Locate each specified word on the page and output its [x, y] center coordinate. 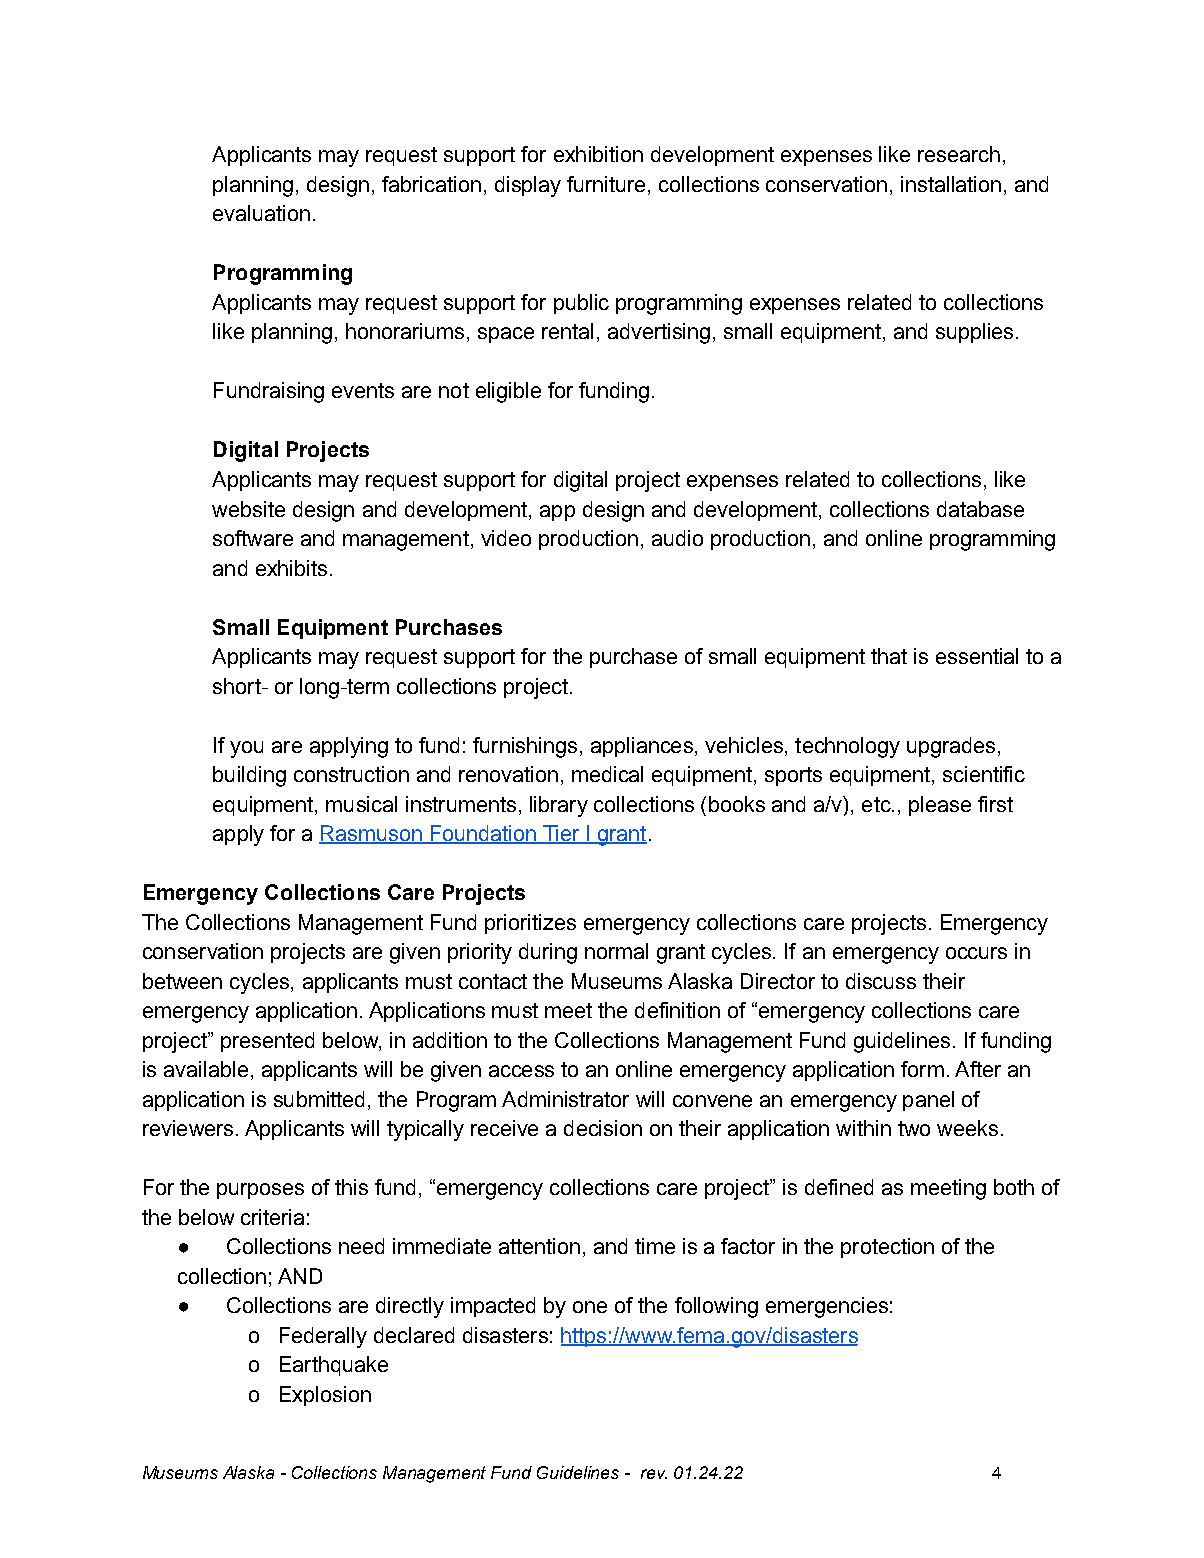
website [248, 509]
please [940, 806]
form [922, 1069]
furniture [606, 184]
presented [267, 1042]
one [590, 1307]
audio [677, 538]
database [980, 509]
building [249, 776]
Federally [323, 1337]
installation [951, 184]
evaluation [261, 213]
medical [607, 774]
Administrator [565, 1099]
